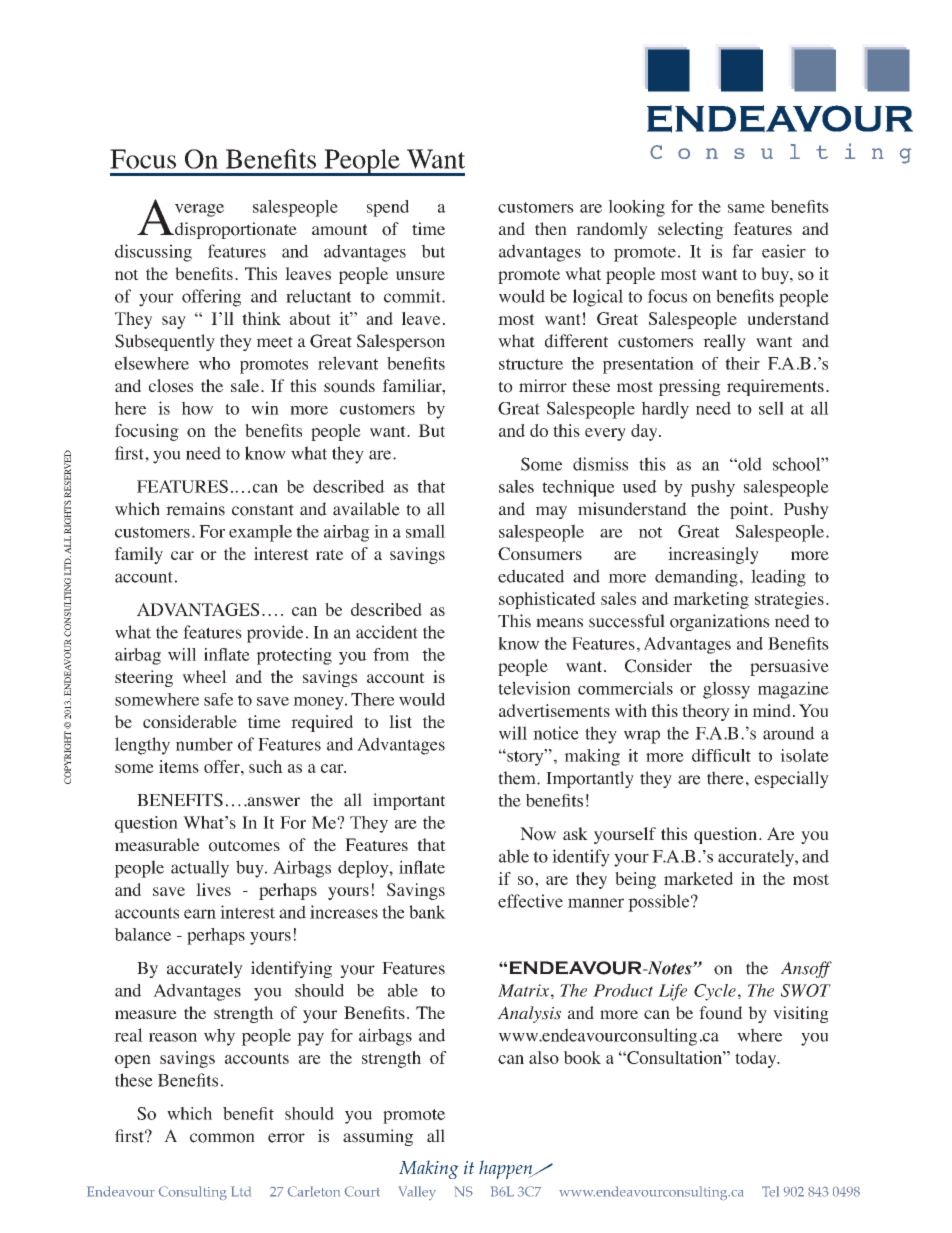  I want to click on disproportionate, so click(235, 230).
